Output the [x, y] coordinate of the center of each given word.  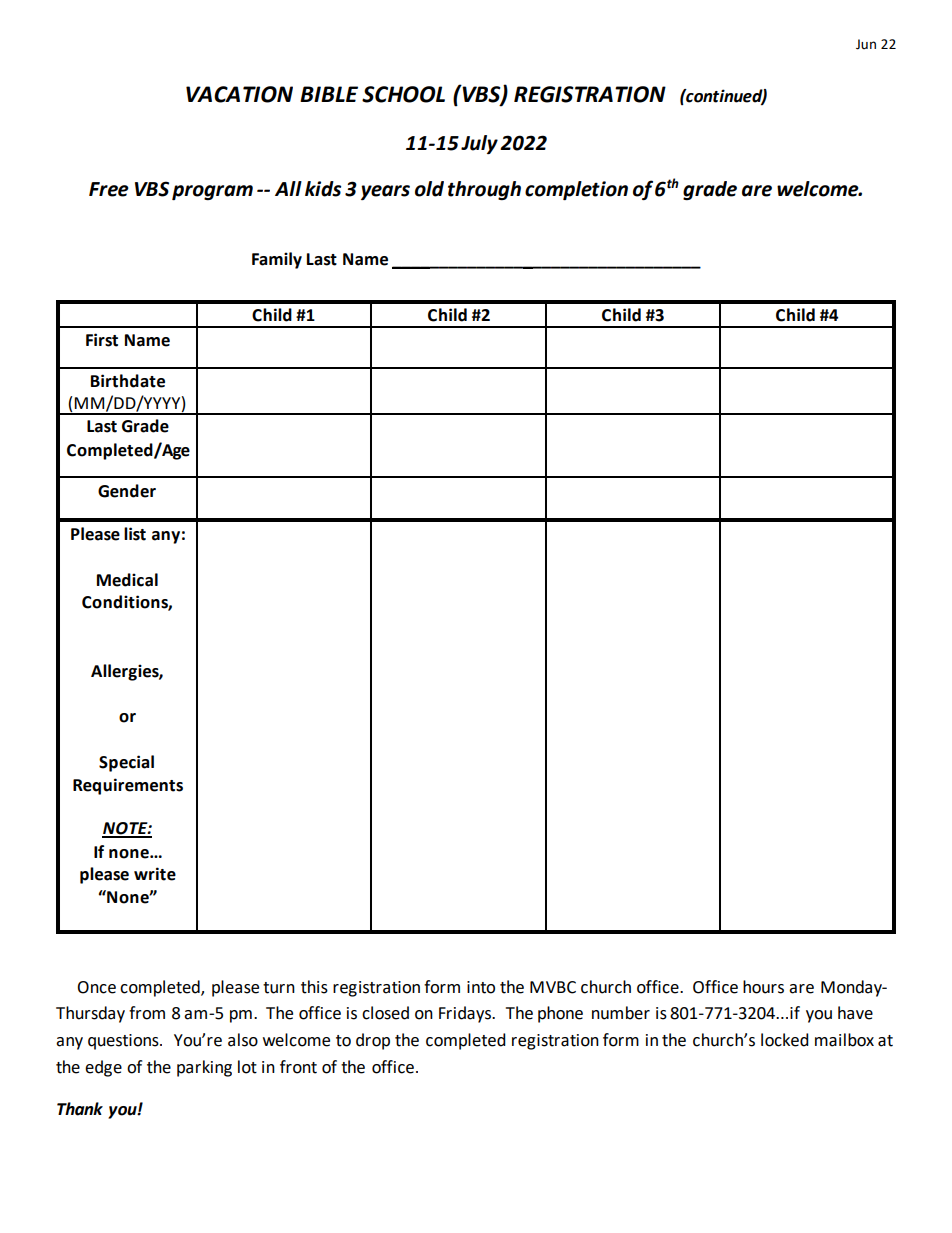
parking [204, 1068]
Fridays [466, 1014]
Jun [866, 44]
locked [785, 1040]
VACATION [239, 94]
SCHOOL [403, 94]
